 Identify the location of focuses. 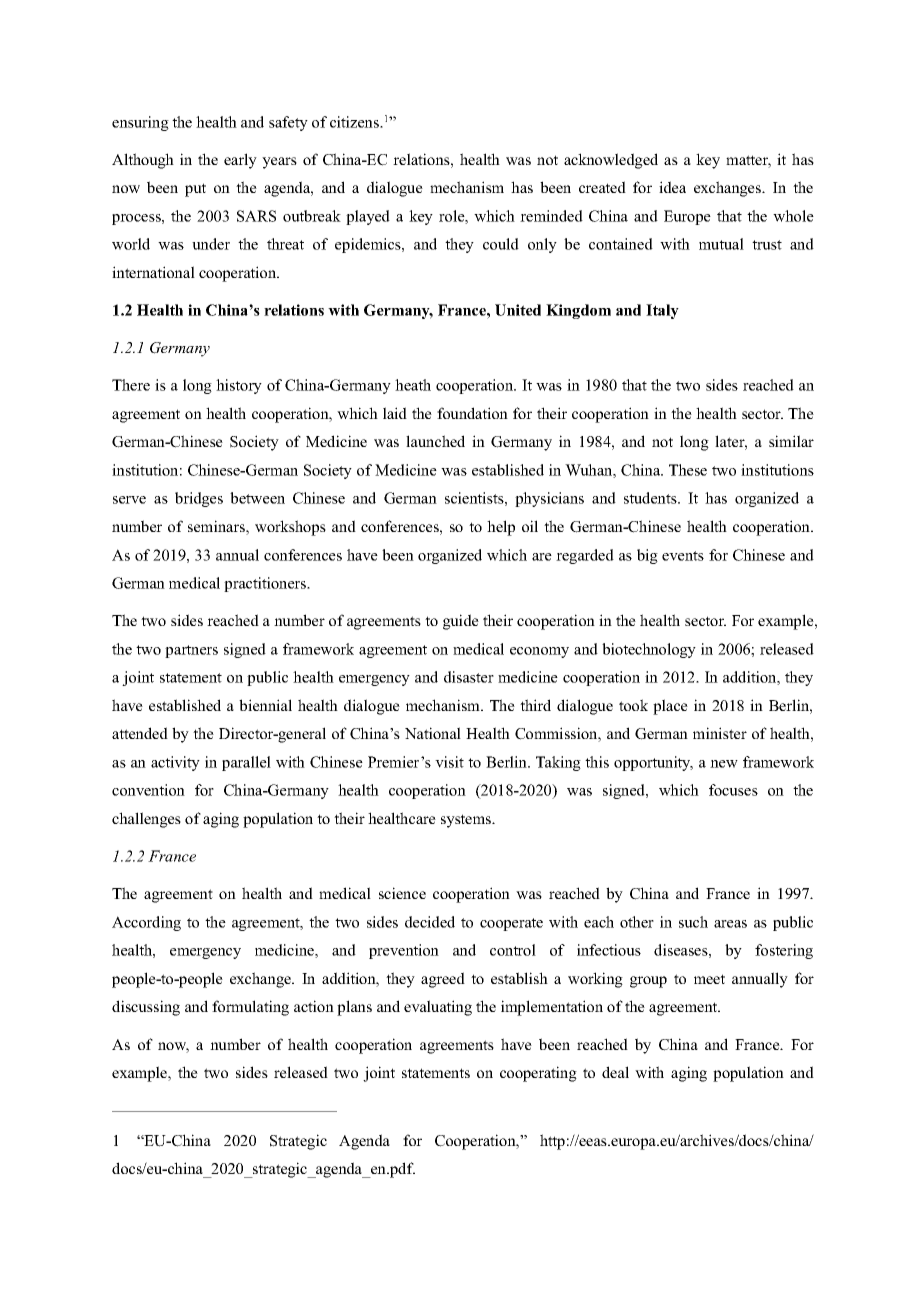
(733, 790).
